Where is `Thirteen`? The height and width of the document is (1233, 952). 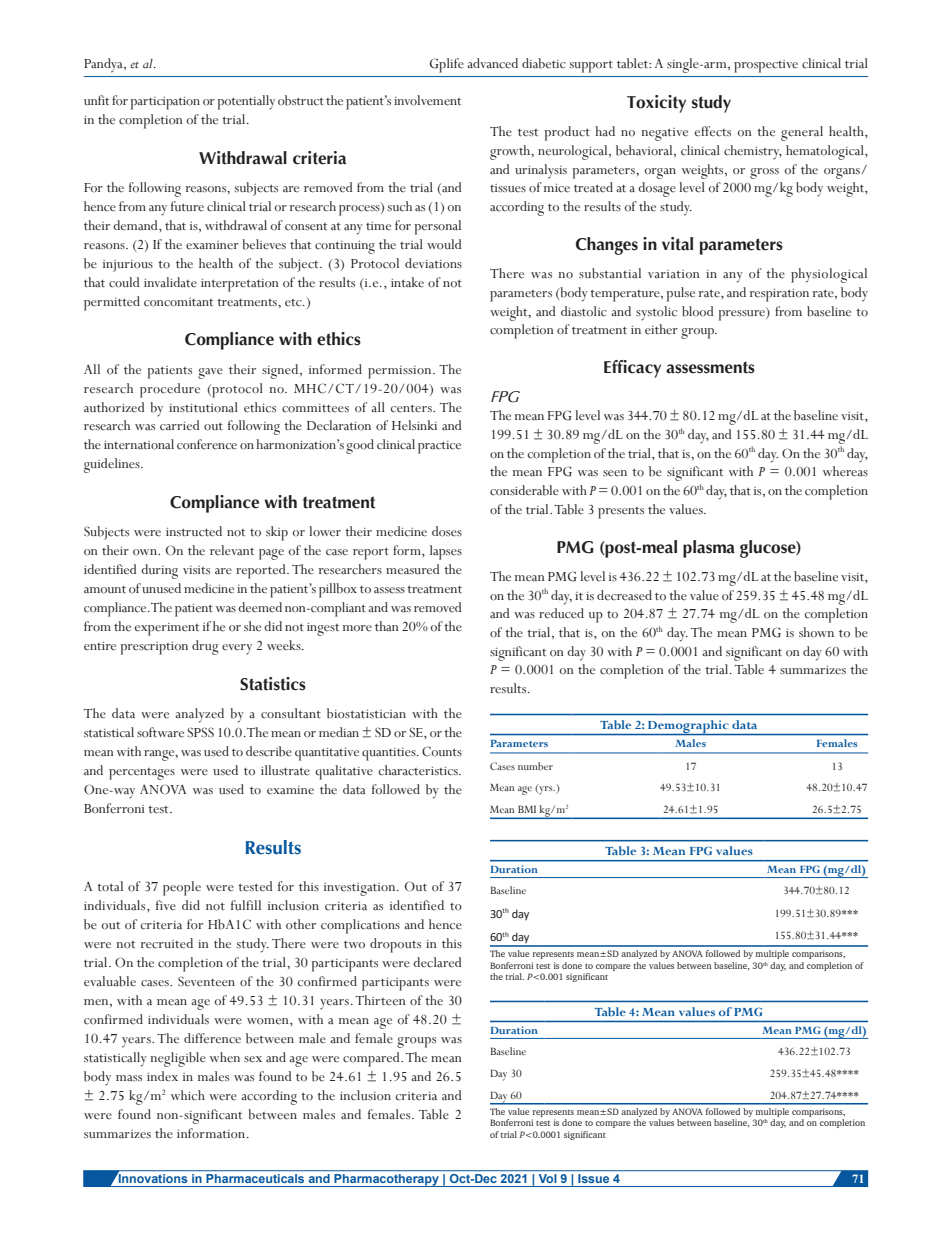 Thirteen is located at coordinates (380, 1000).
